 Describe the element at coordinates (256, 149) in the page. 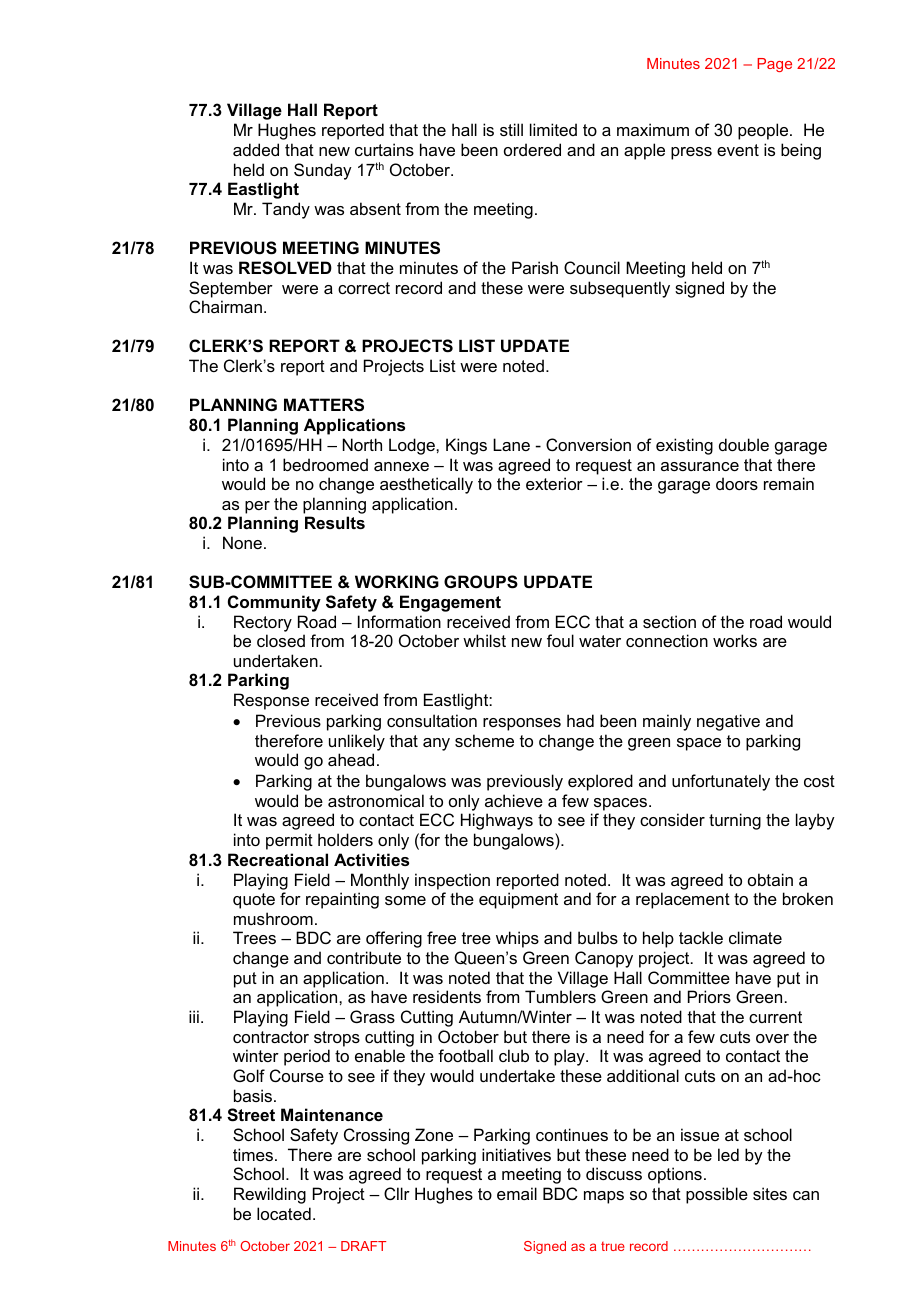

I see `added` at that location.
